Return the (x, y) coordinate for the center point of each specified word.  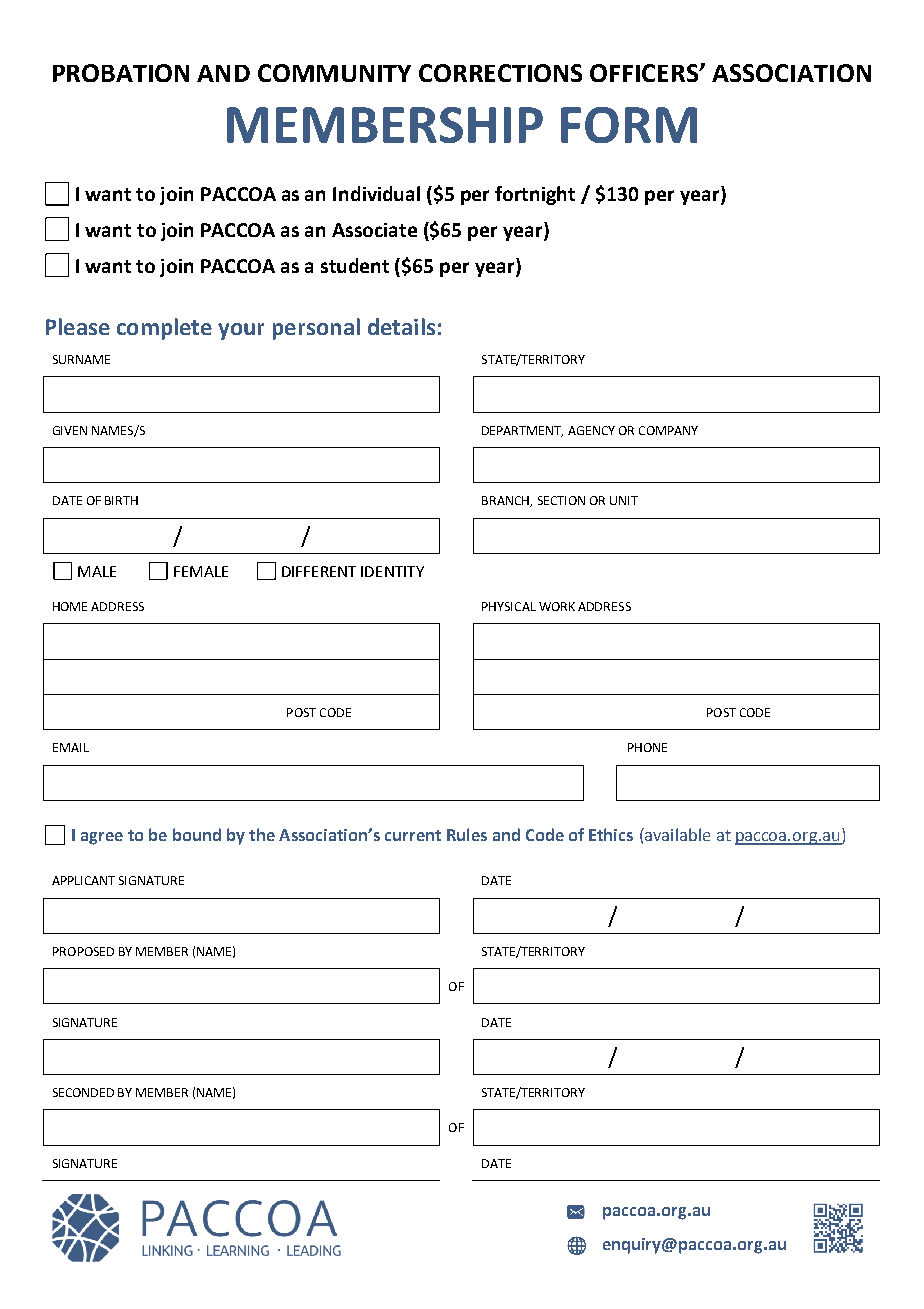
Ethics (611, 834)
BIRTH (121, 500)
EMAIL (71, 747)
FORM (629, 125)
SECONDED (83, 1092)
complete (164, 329)
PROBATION (121, 73)
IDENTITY (392, 571)
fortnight (535, 195)
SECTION (561, 500)
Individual (376, 193)
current (413, 835)
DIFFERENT (319, 571)
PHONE (647, 747)
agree (102, 838)
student (355, 265)
